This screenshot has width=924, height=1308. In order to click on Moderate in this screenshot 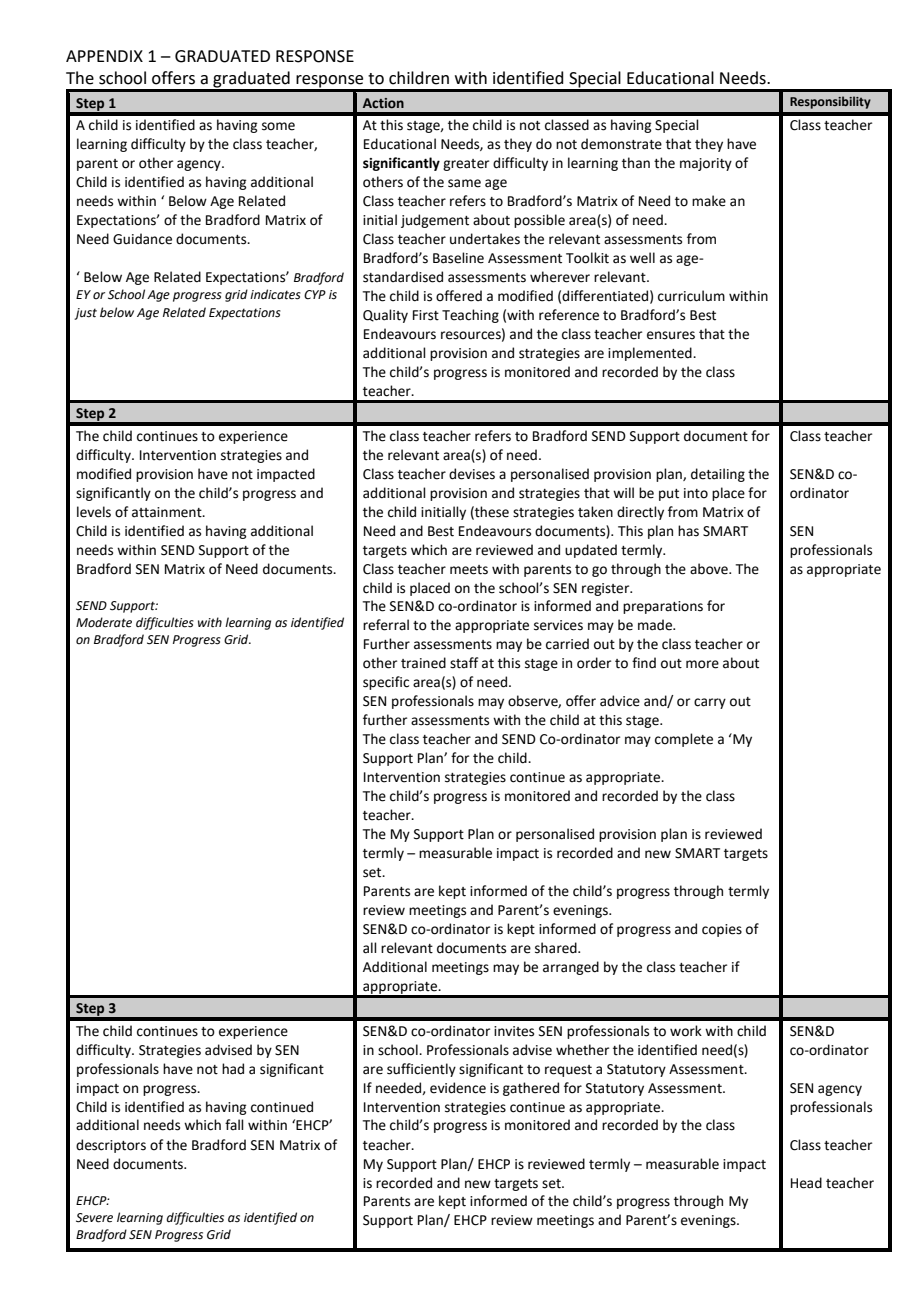, I will do `click(104, 622)`.
